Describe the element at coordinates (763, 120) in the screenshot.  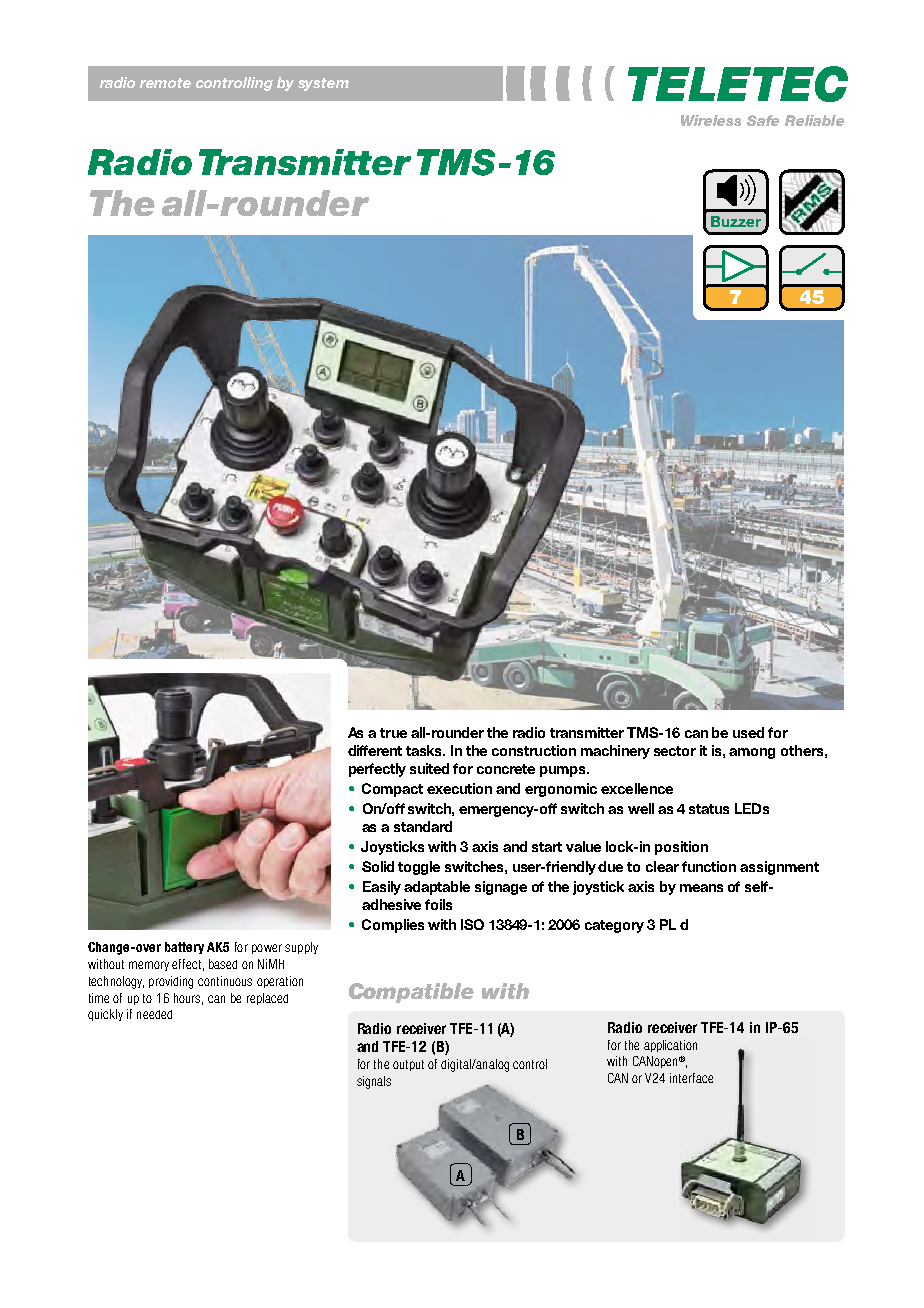
I see `Safe` at that location.
